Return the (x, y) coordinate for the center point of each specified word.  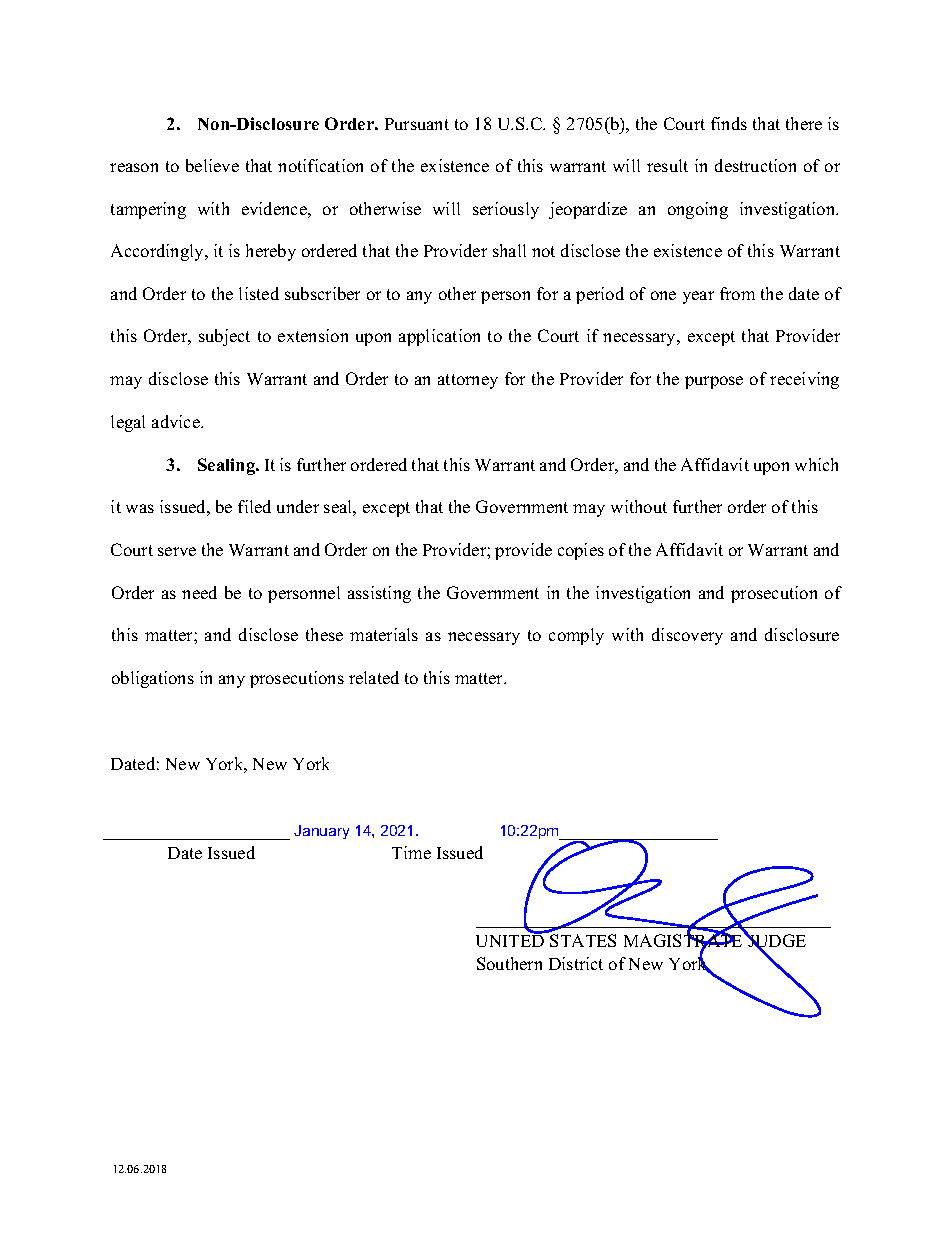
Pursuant (417, 124)
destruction (755, 165)
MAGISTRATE (684, 941)
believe (212, 165)
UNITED (510, 940)
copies (581, 551)
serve (177, 551)
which (816, 464)
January (321, 832)
